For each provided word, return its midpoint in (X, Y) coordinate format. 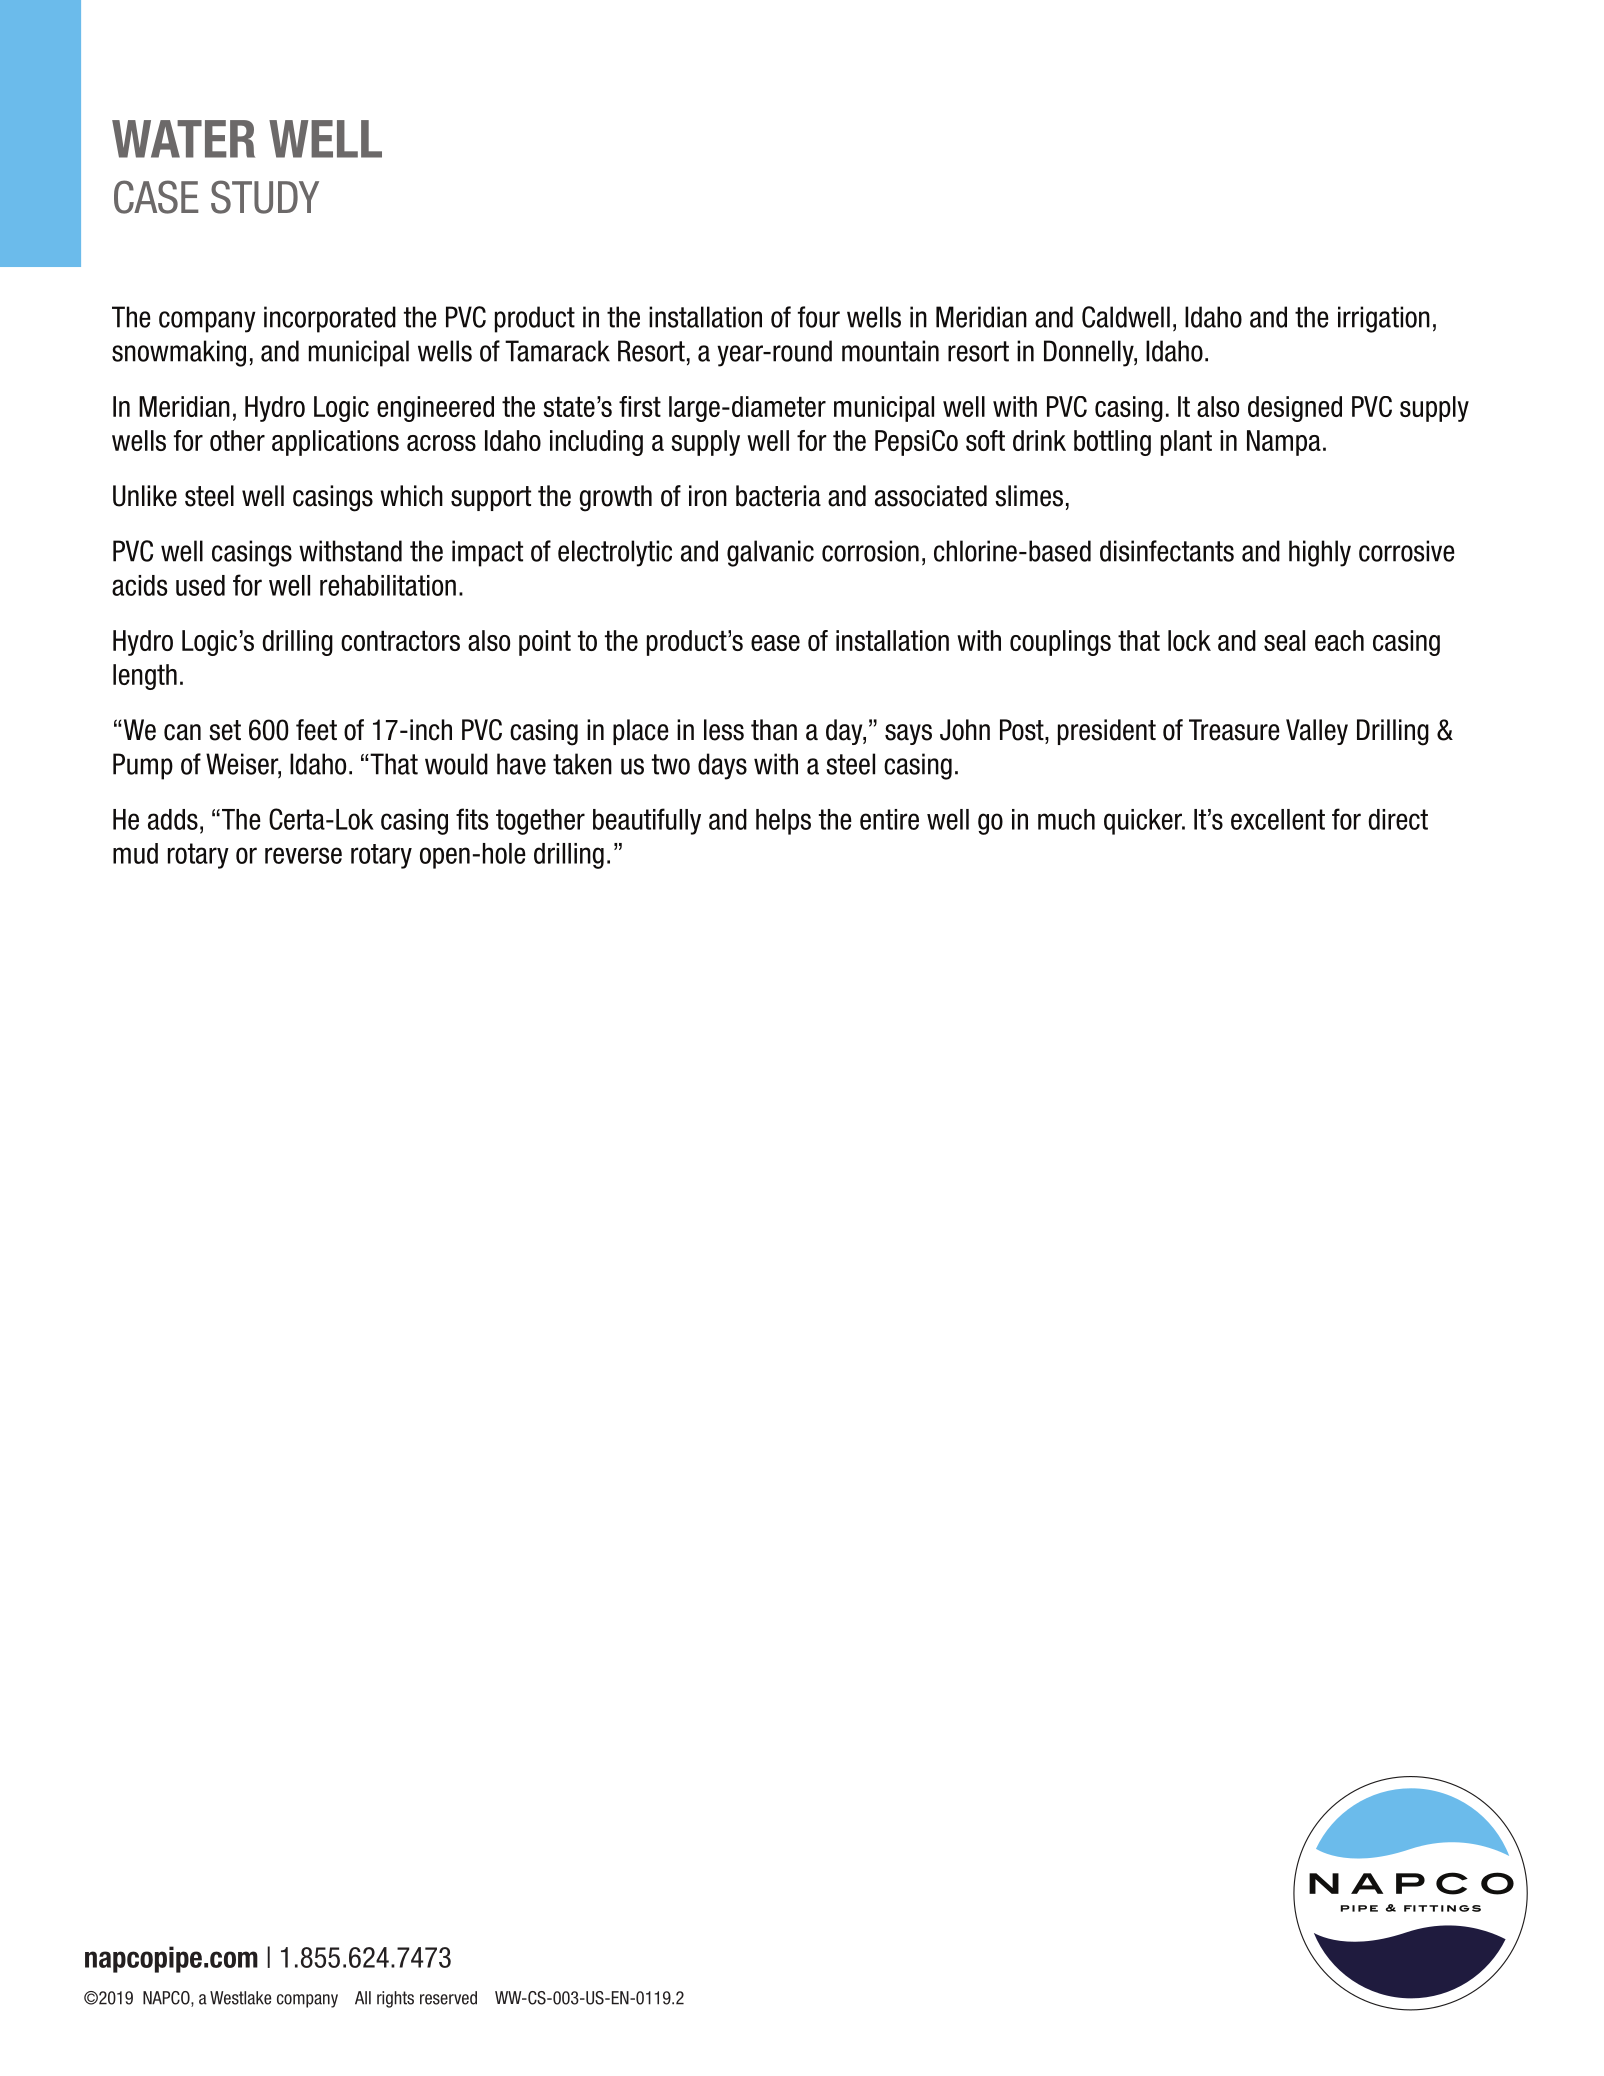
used (200, 585)
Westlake (240, 1998)
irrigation (1384, 319)
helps (783, 822)
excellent (1278, 819)
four (819, 317)
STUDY (265, 197)
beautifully (647, 821)
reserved (448, 1998)
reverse (303, 855)
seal (1284, 640)
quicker (1144, 822)
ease (775, 643)
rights (395, 1999)
